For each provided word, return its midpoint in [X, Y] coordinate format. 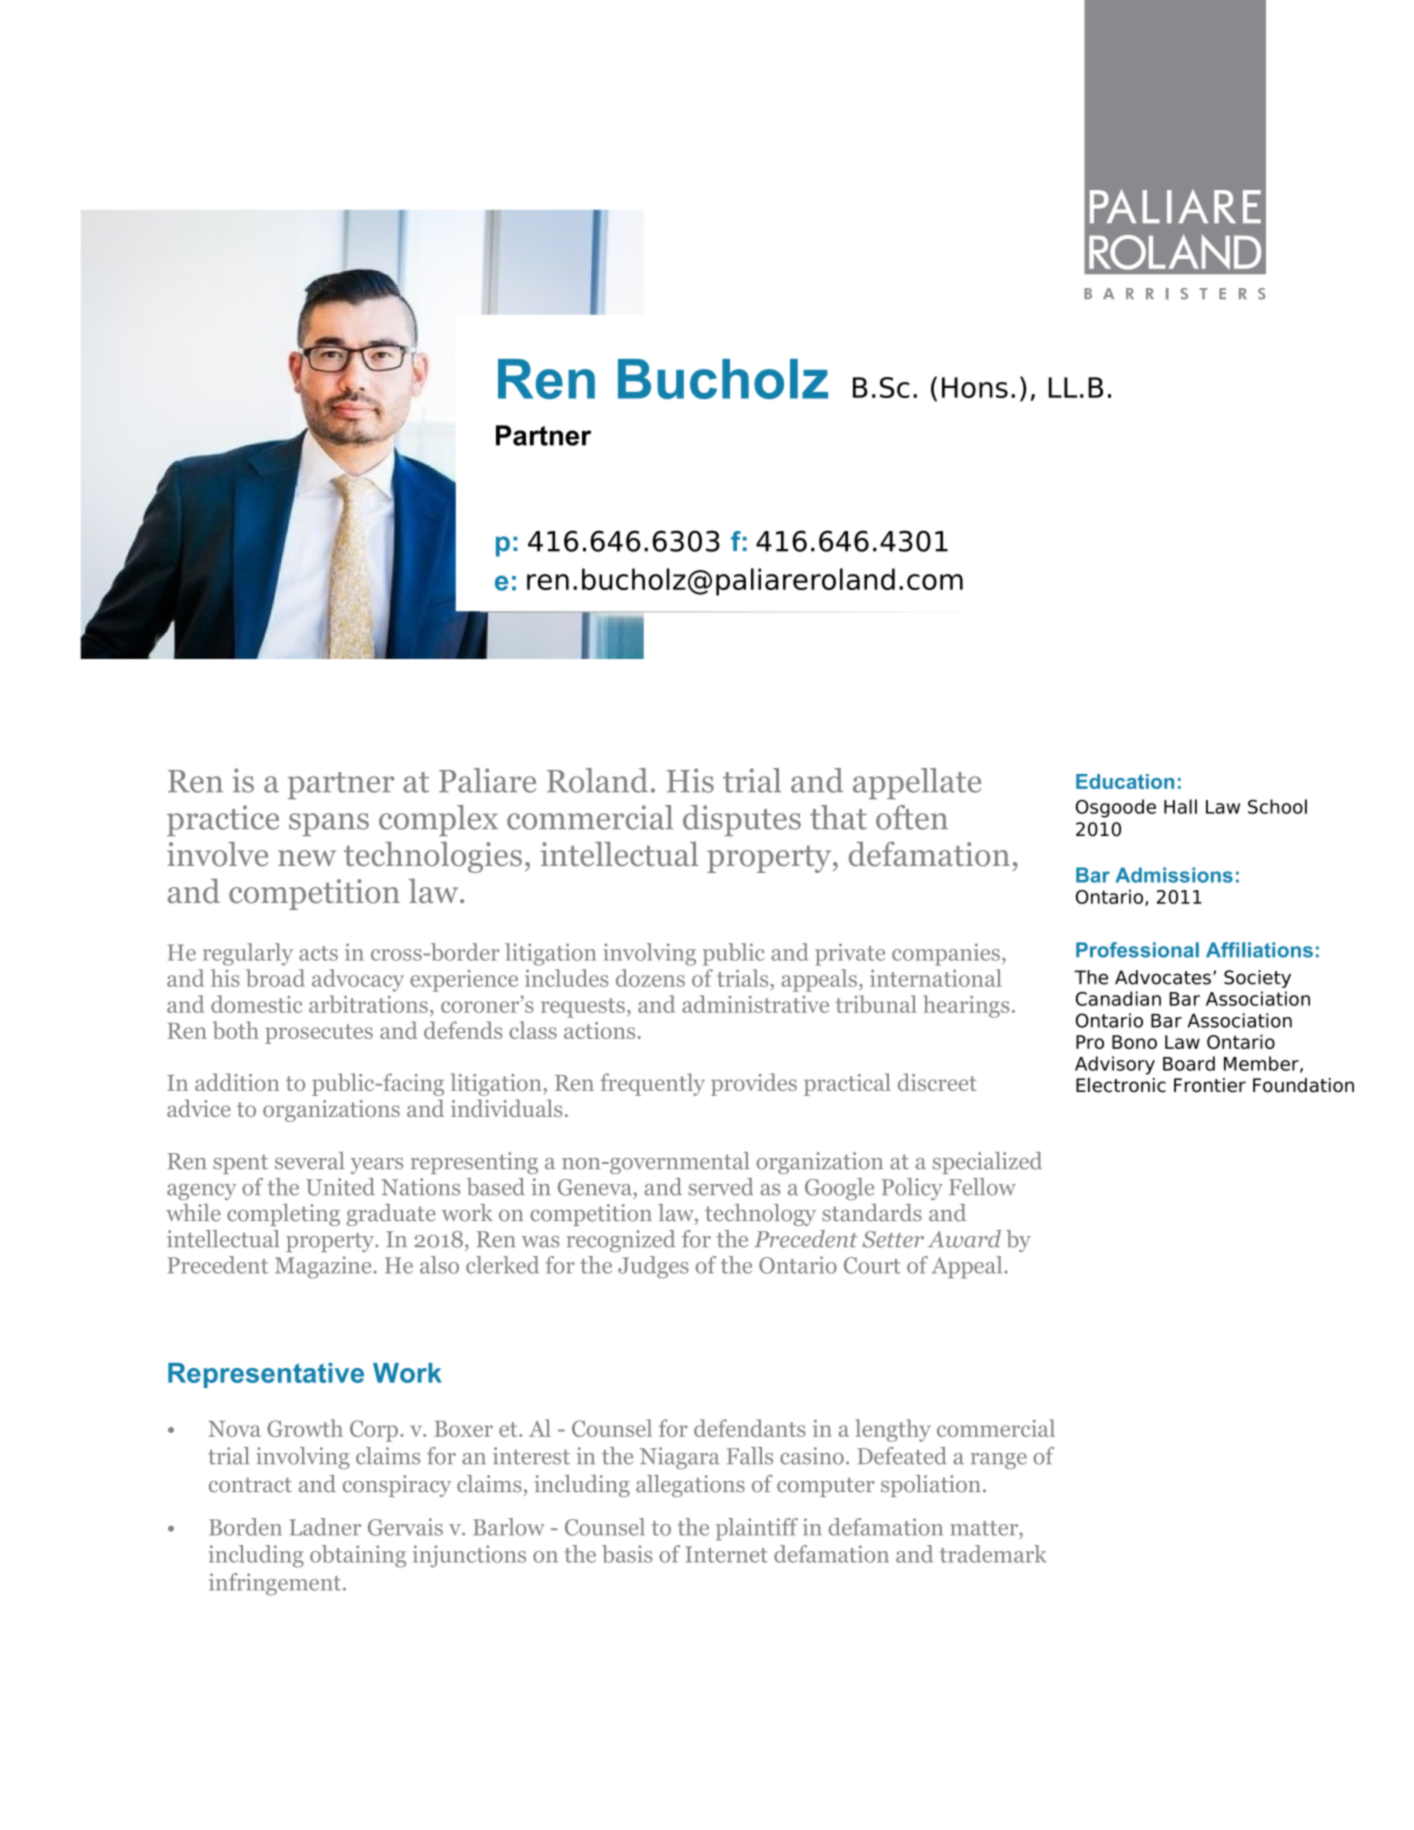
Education [1125, 781]
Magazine [323, 1267]
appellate [917, 783]
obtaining [358, 1556]
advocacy [358, 980]
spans [329, 824]
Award [964, 1239]
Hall [1180, 806]
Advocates [1163, 977]
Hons [975, 387]
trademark [993, 1554]
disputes [742, 820]
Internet [726, 1554]
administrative [755, 1004]
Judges [653, 1267]
